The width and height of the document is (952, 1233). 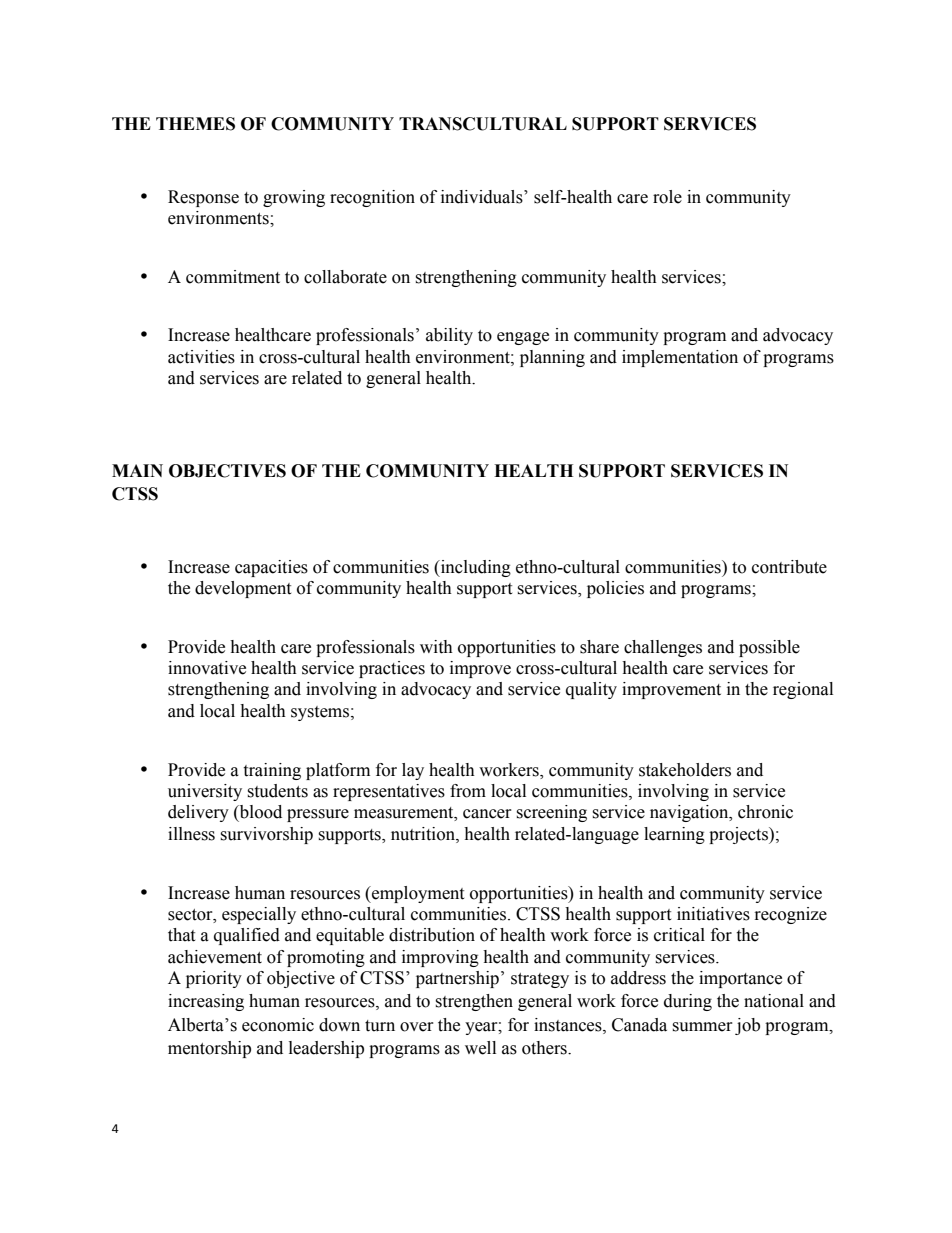 I want to click on stakeholders, so click(x=685, y=770).
